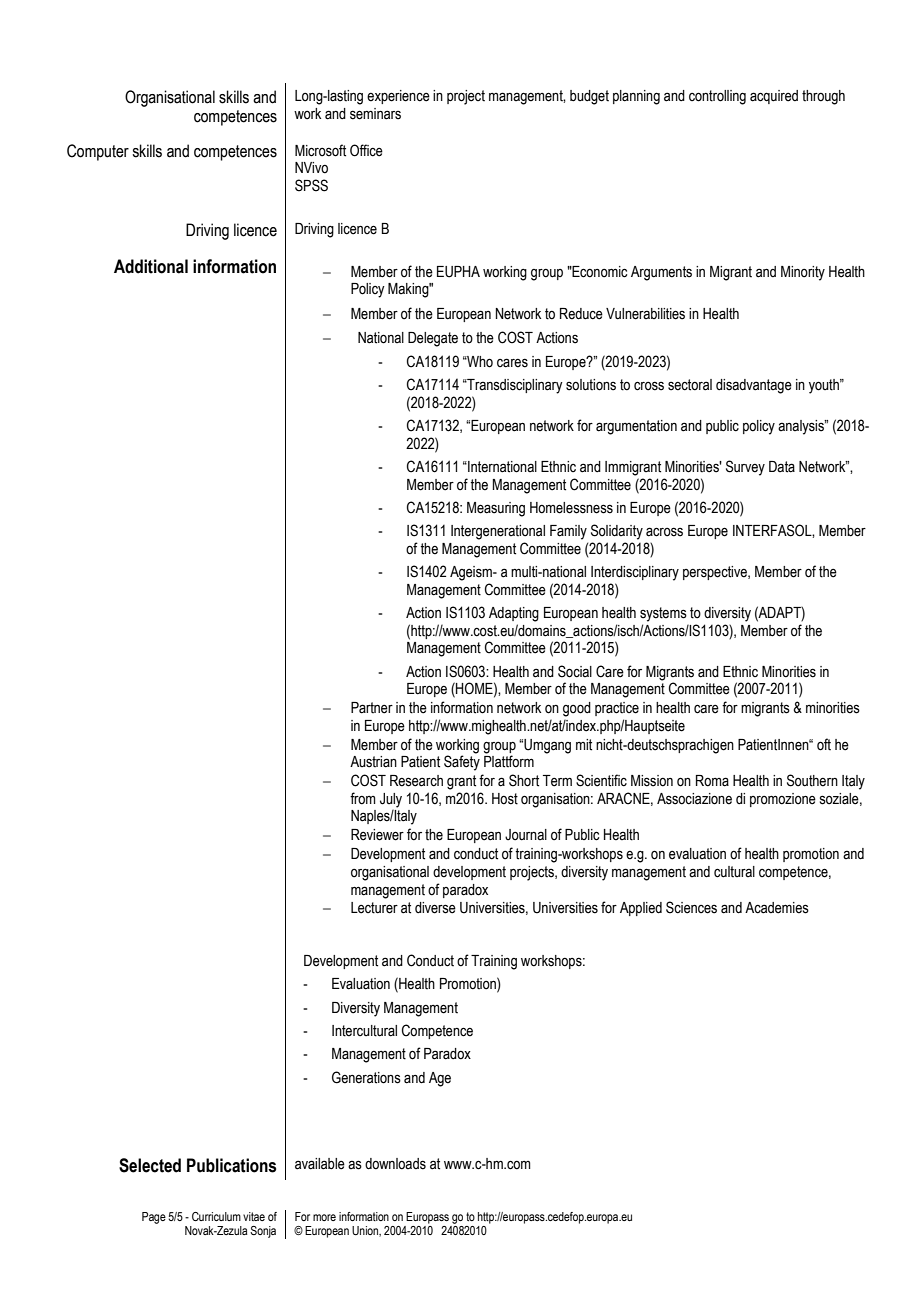 The image size is (924, 1308). I want to click on Additional, so click(151, 266).
